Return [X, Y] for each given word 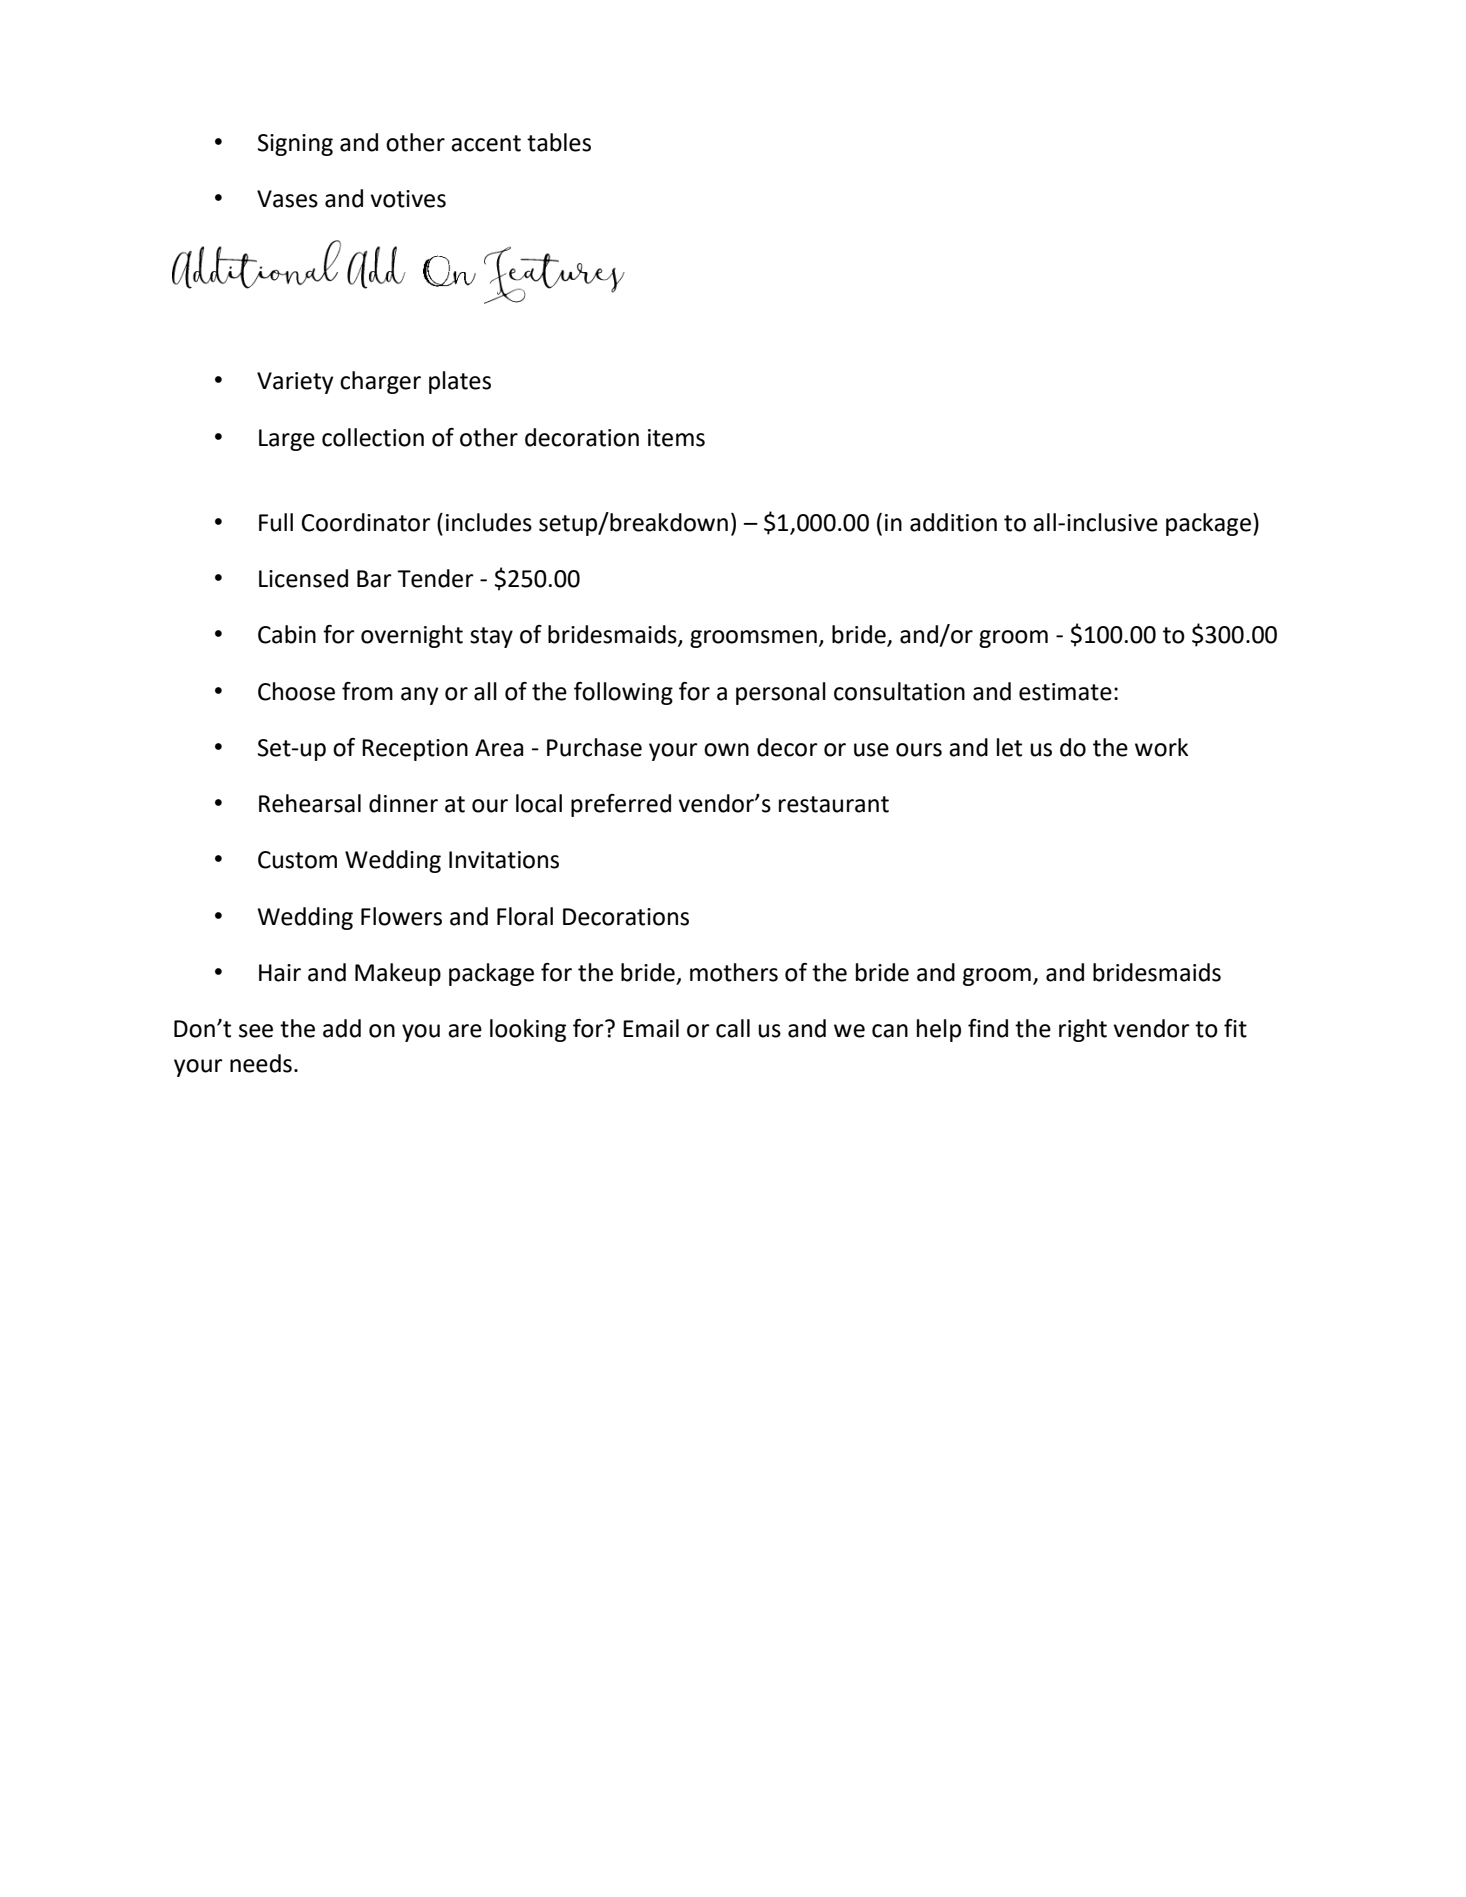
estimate [1065, 692]
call [733, 1028]
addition [953, 522]
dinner [403, 803]
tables [559, 142]
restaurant [834, 804]
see [256, 1031]
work [1161, 747]
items [676, 438]
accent [486, 143]
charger [380, 382]
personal [781, 693]
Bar [374, 579]
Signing [295, 145]
